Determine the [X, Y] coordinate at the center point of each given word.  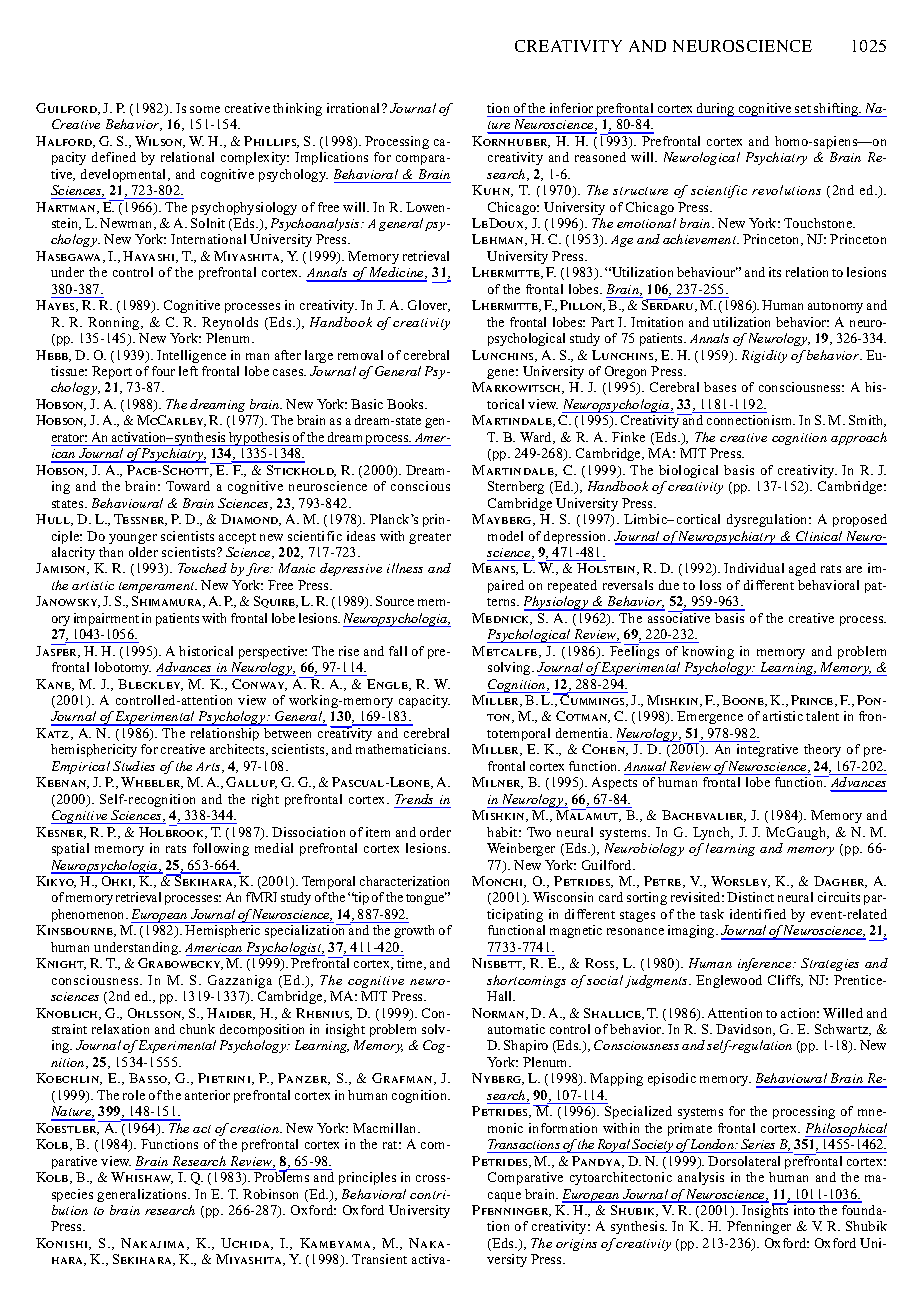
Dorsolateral [744, 1161]
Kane [55, 685]
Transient [379, 1259]
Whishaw [142, 1178]
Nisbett [498, 964]
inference [766, 964]
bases [720, 387]
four [163, 371]
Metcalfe [506, 652]
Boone [744, 701]
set [803, 109]
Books [406, 404]
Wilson [160, 142]
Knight [61, 964]
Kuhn [492, 191]
